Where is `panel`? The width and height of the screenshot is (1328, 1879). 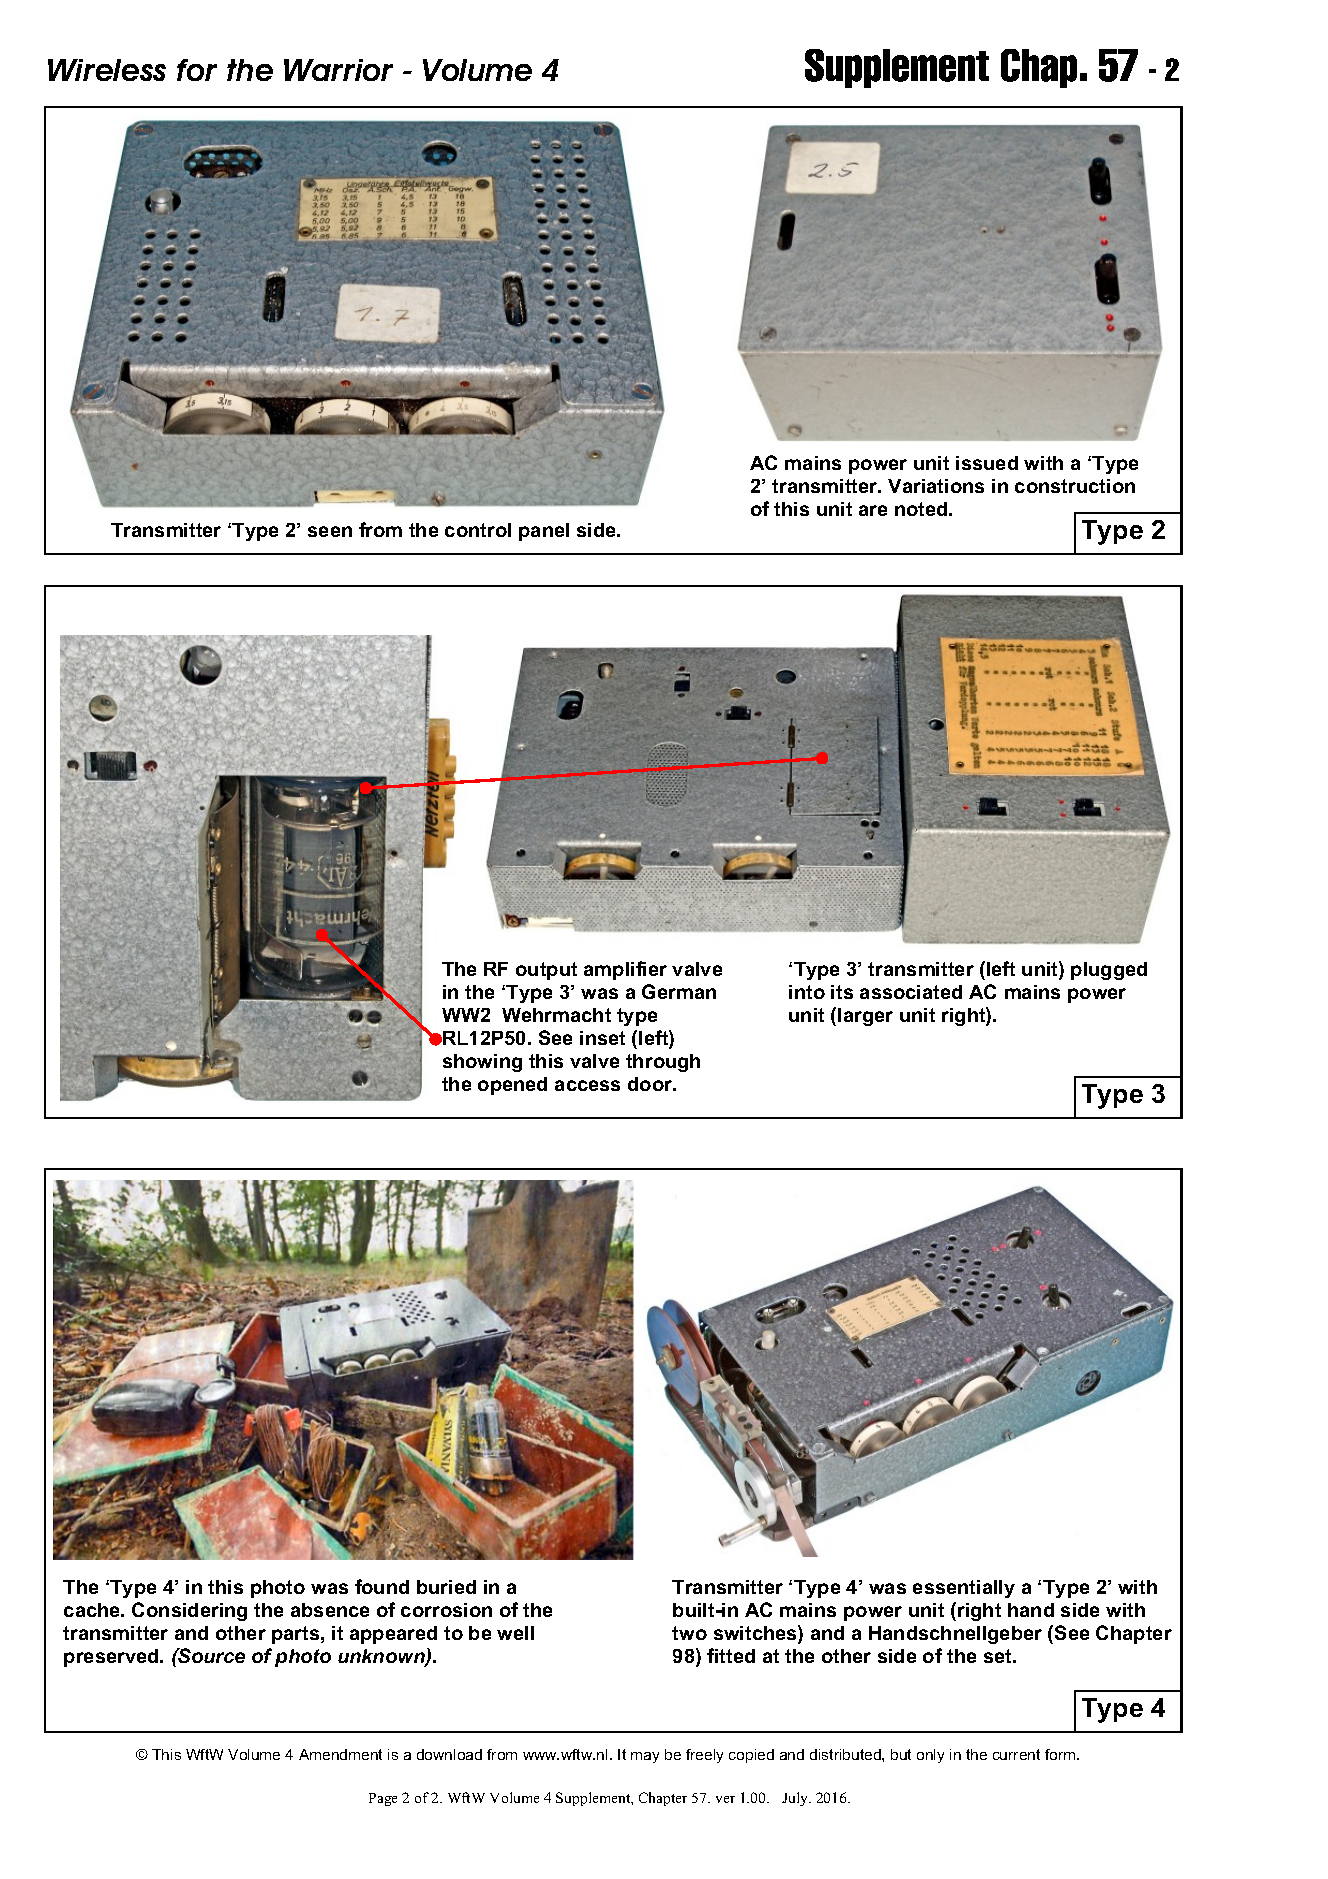
panel is located at coordinates (544, 532).
